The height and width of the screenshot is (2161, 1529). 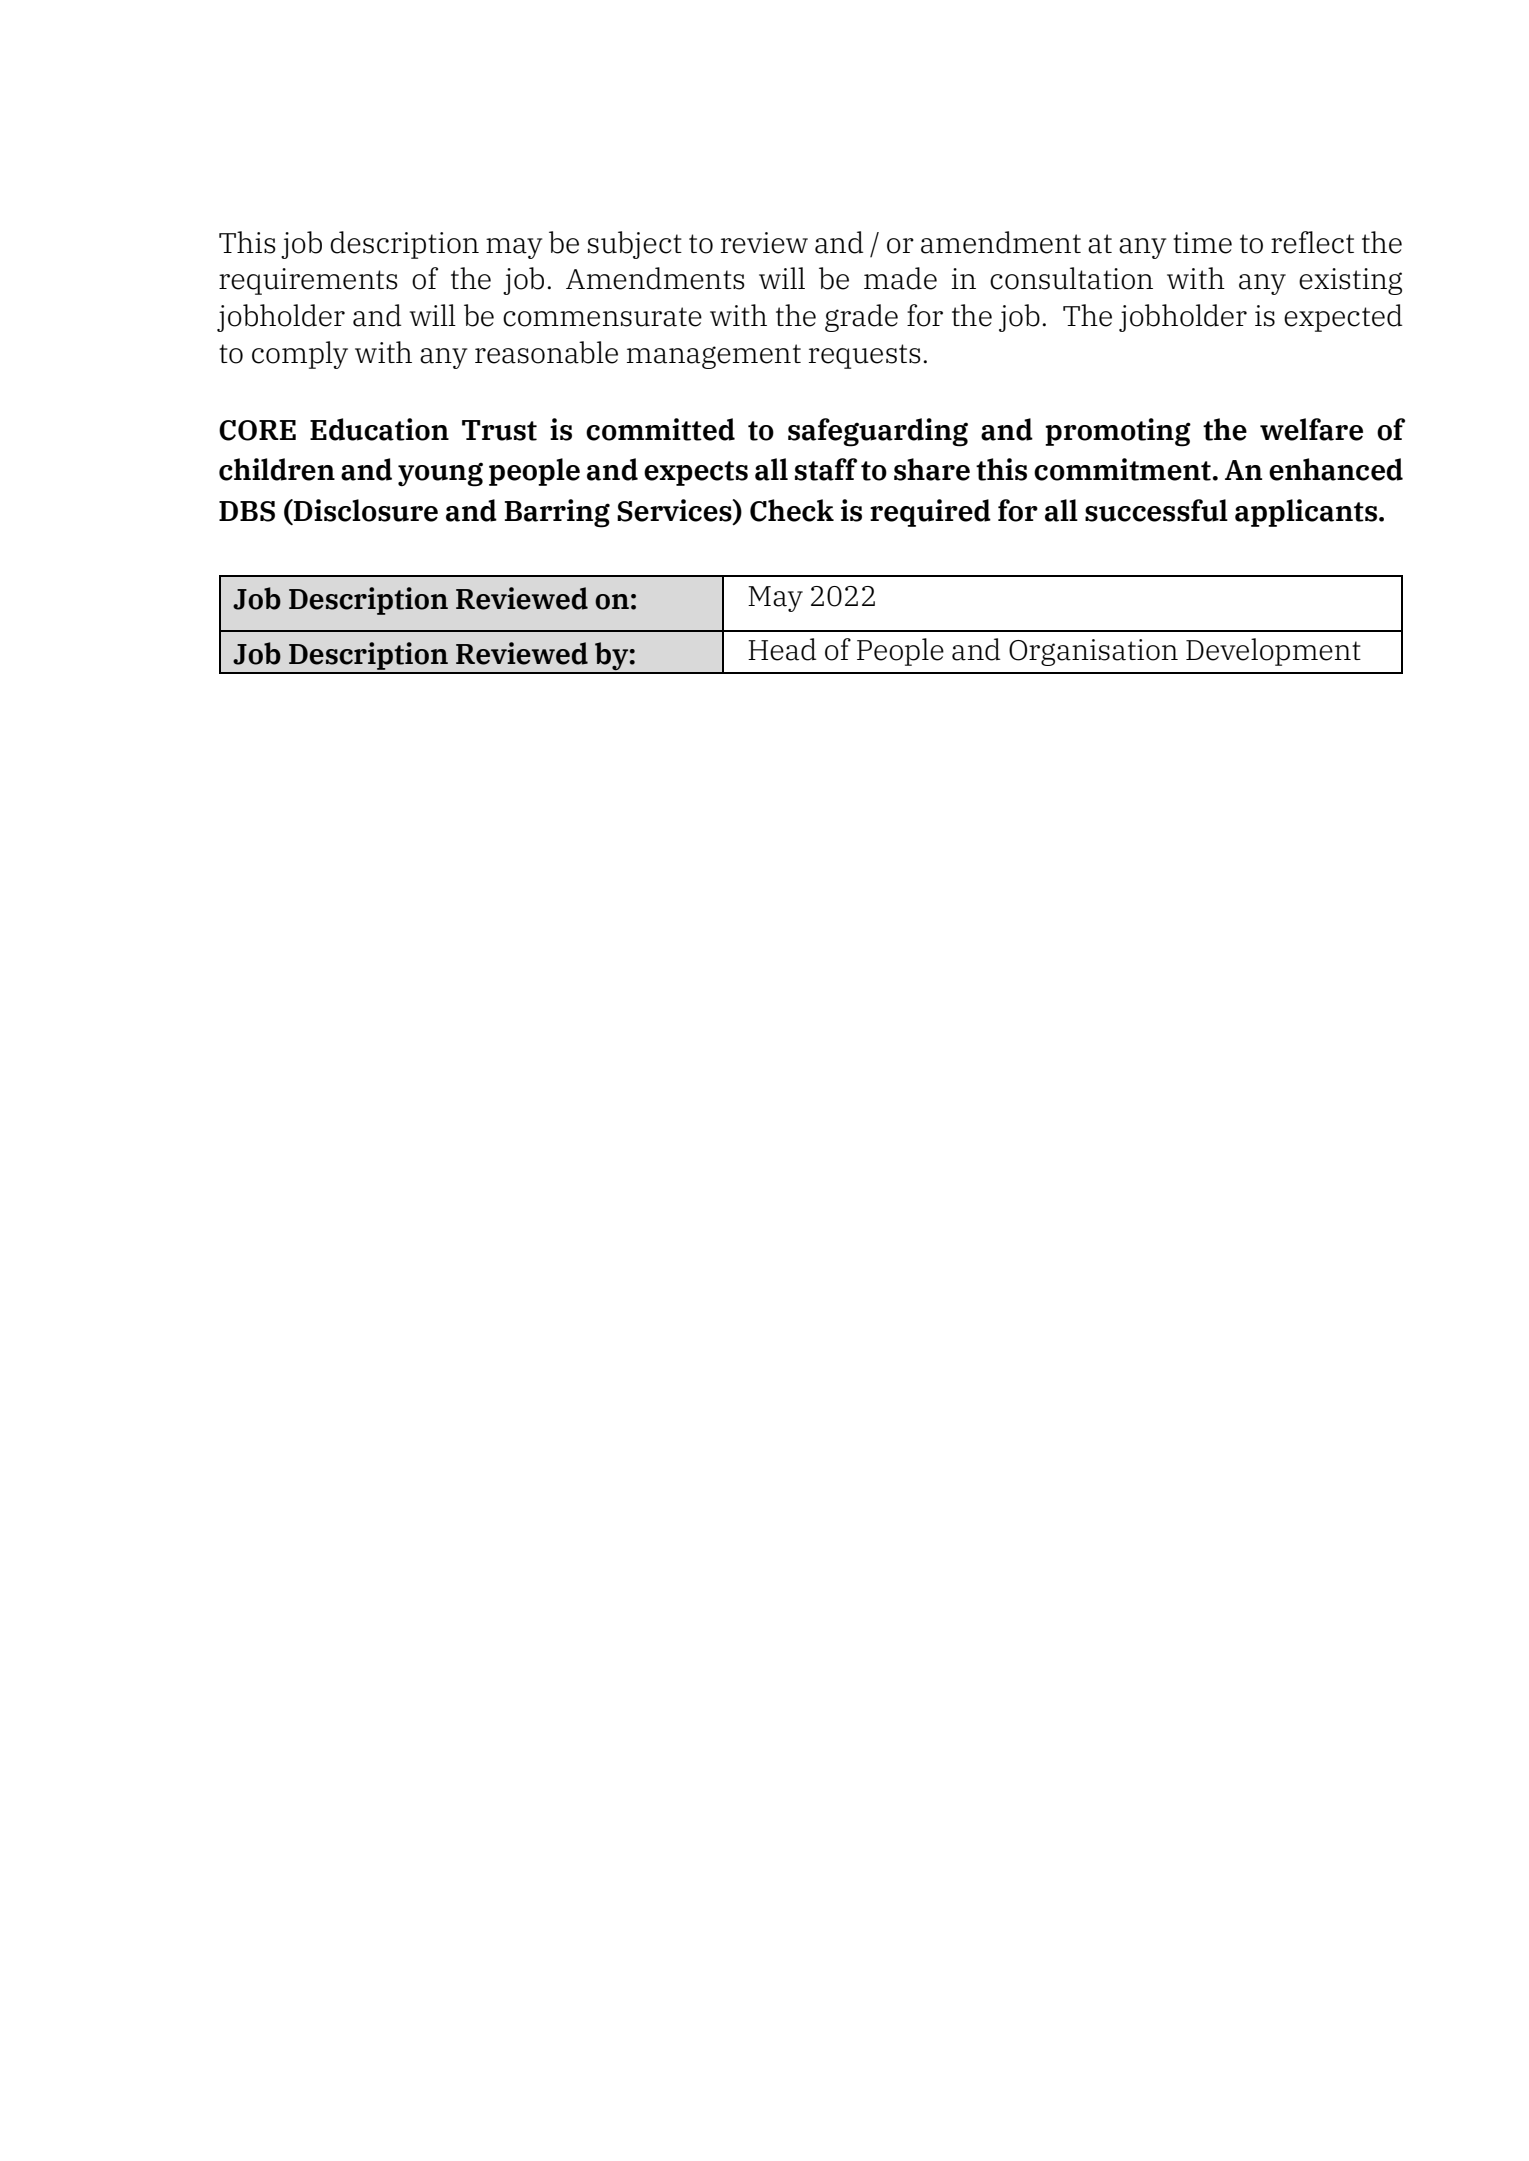 I want to click on Education, so click(x=379, y=429).
